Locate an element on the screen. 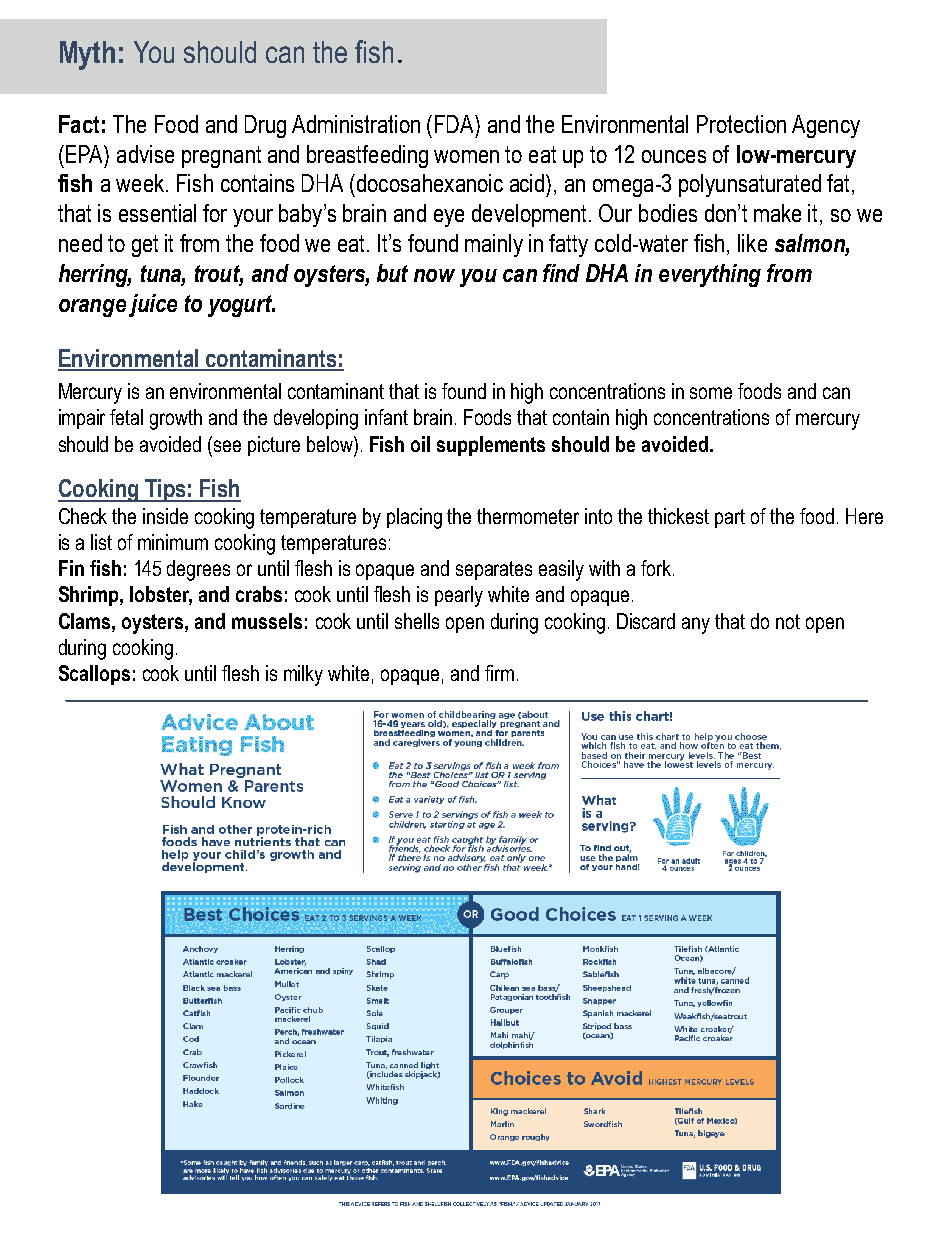 The image size is (952, 1233). firm is located at coordinates (499, 673).
